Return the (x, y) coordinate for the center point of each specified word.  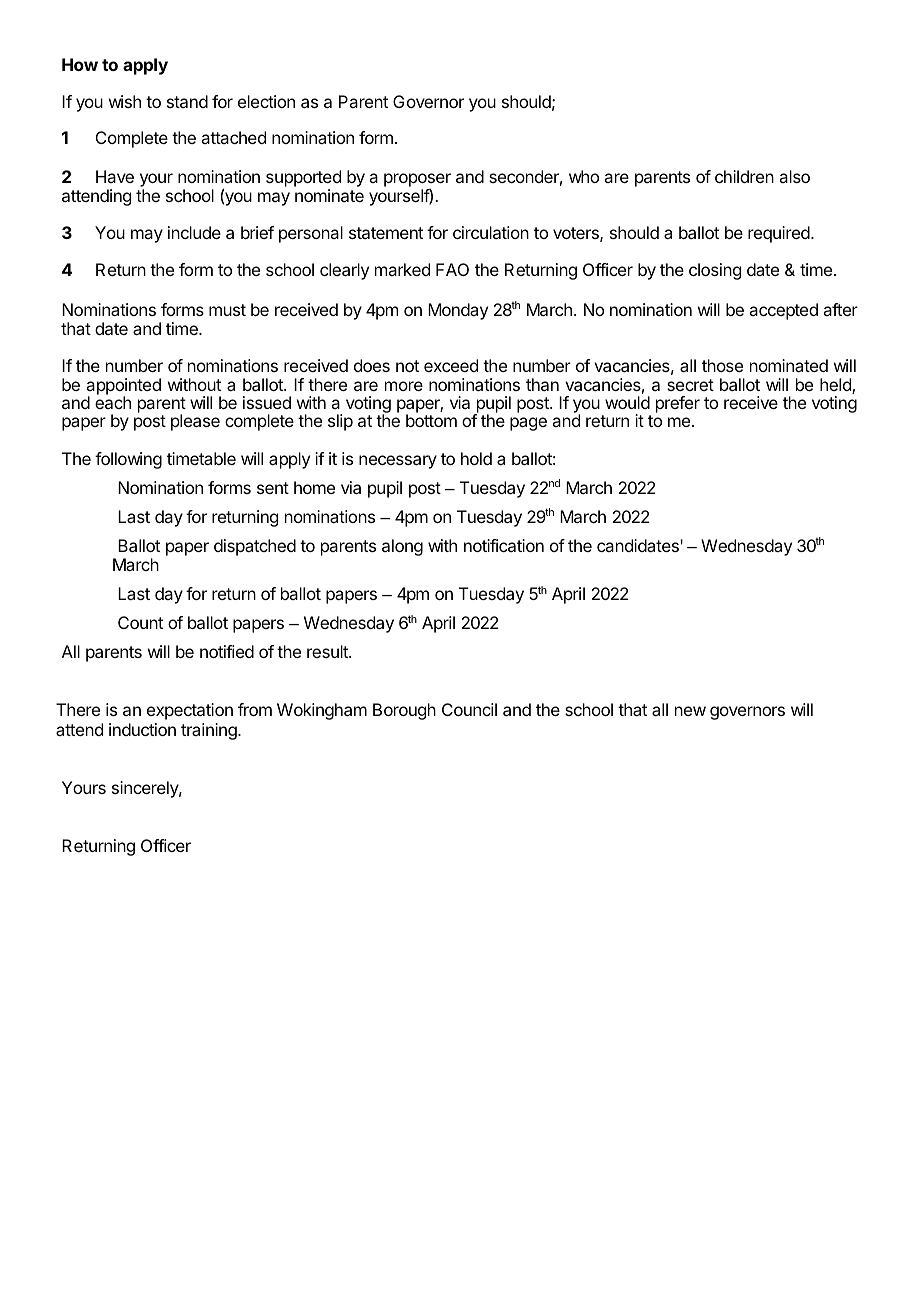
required (780, 234)
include (194, 232)
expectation (190, 711)
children (744, 176)
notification (504, 545)
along (402, 547)
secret (690, 385)
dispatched (255, 547)
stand (187, 101)
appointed (123, 387)
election (266, 101)
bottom (431, 420)
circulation (491, 232)
